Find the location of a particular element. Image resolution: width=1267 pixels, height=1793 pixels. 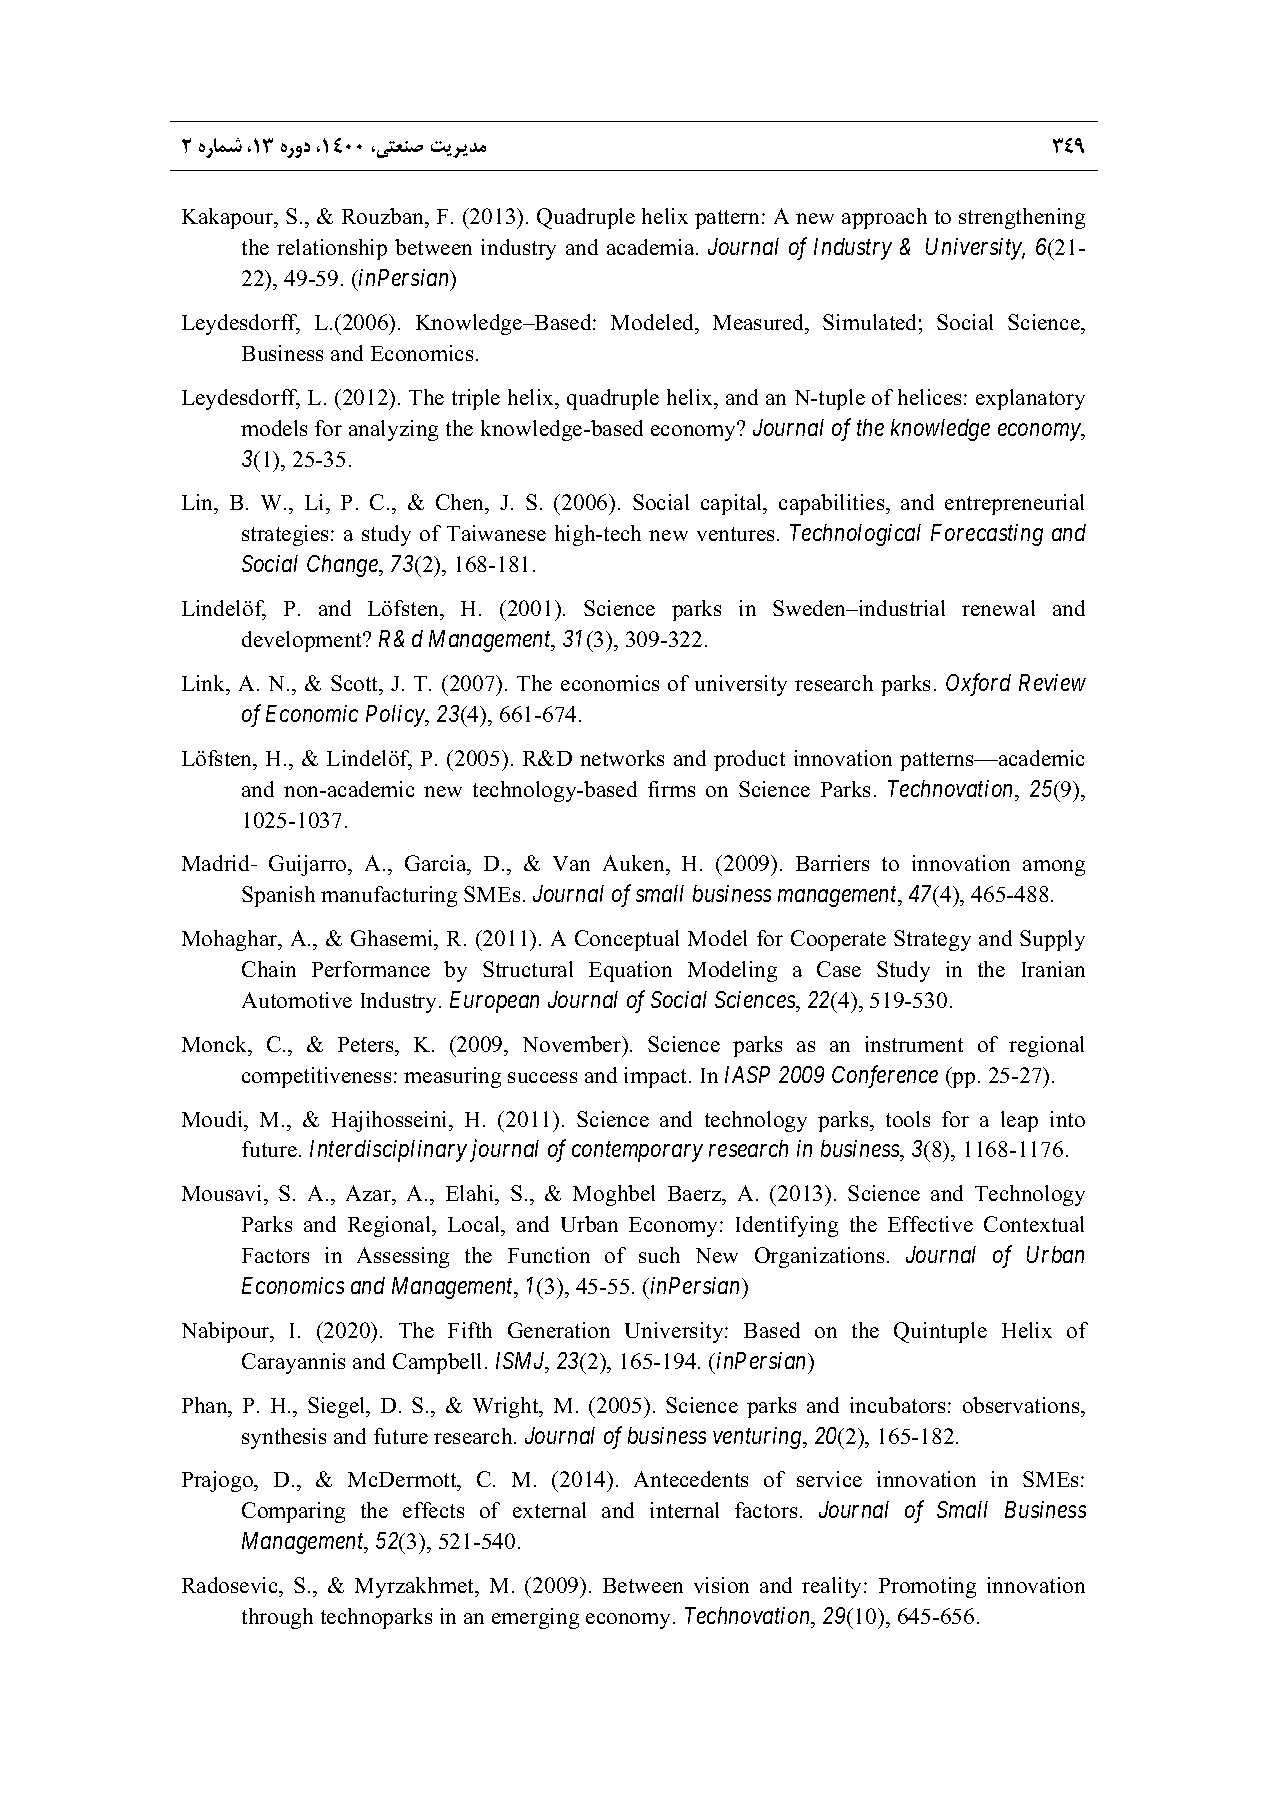

Oxford is located at coordinates (978, 684).
